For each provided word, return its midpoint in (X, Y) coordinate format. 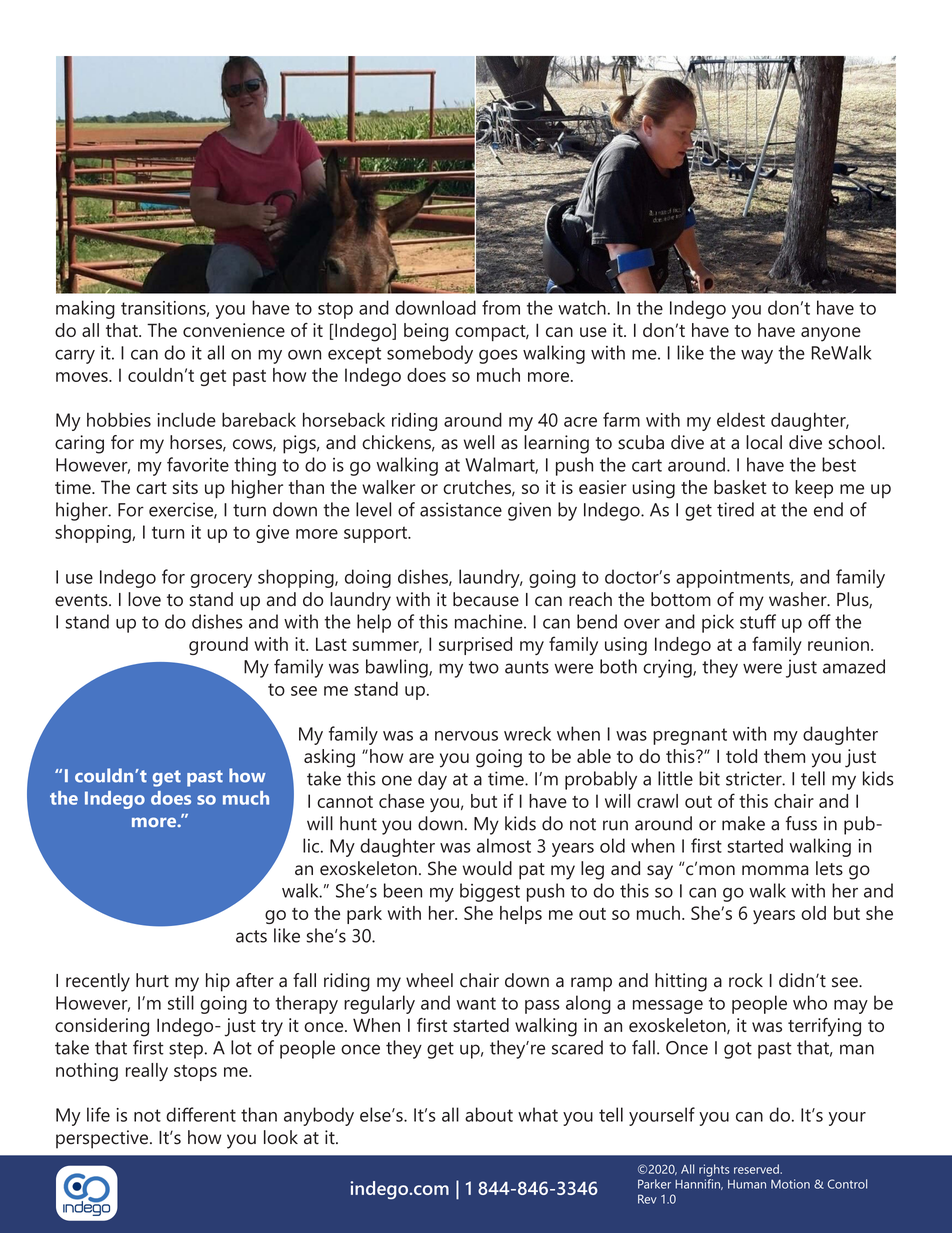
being (426, 332)
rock (746, 980)
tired (735, 509)
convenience (234, 330)
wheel (429, 980)
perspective (103, 1139)
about (489, 1114)
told (741, 756)
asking (329, 758)
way (757, 356)
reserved (757, 1169)
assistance (461, 509)
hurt (152, 980)
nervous (466, 736)
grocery (221, 581)
